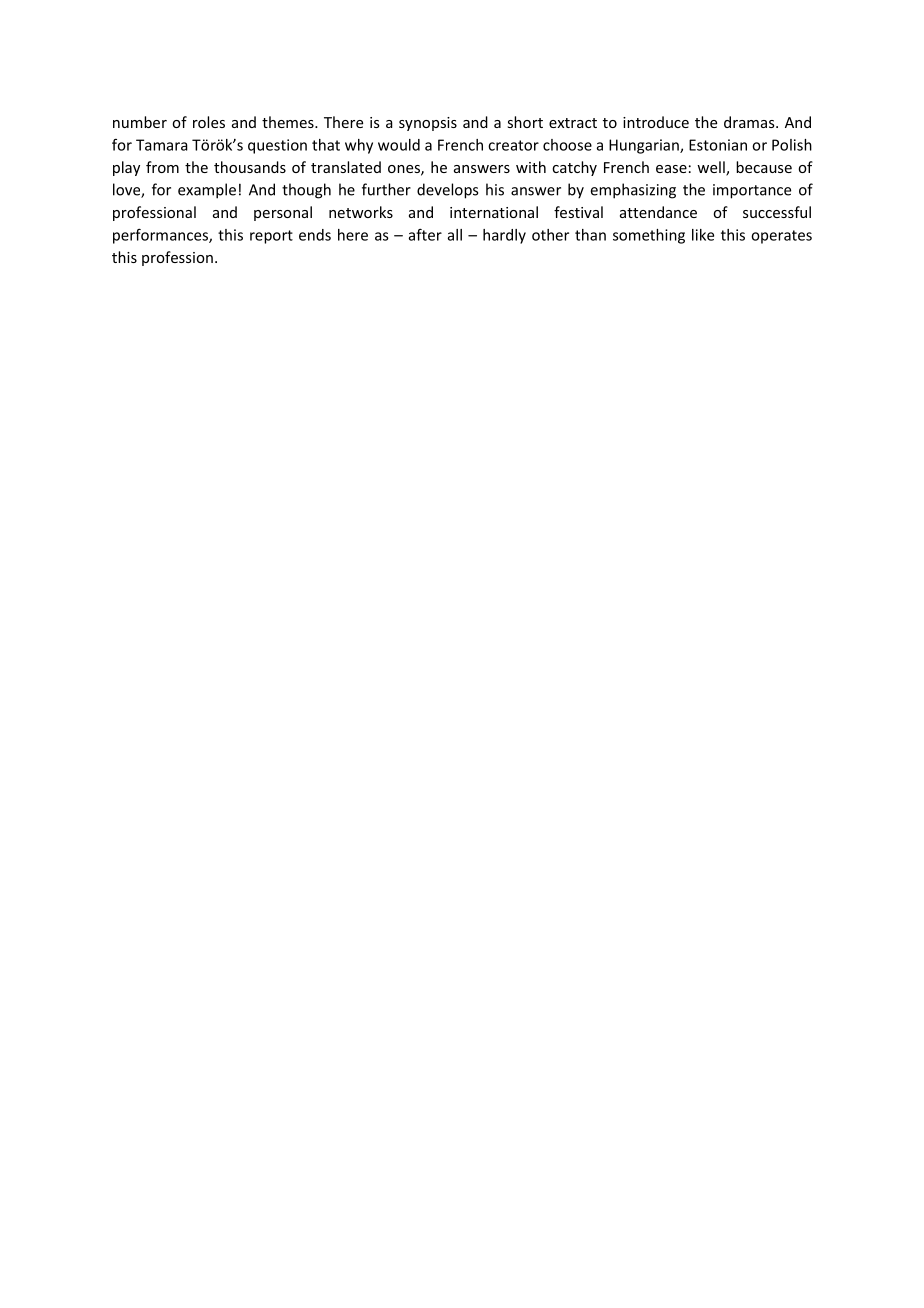 Image resolution: width=924 pixels, height=1308 pixels. I want to click on example, so click(207, 191).
